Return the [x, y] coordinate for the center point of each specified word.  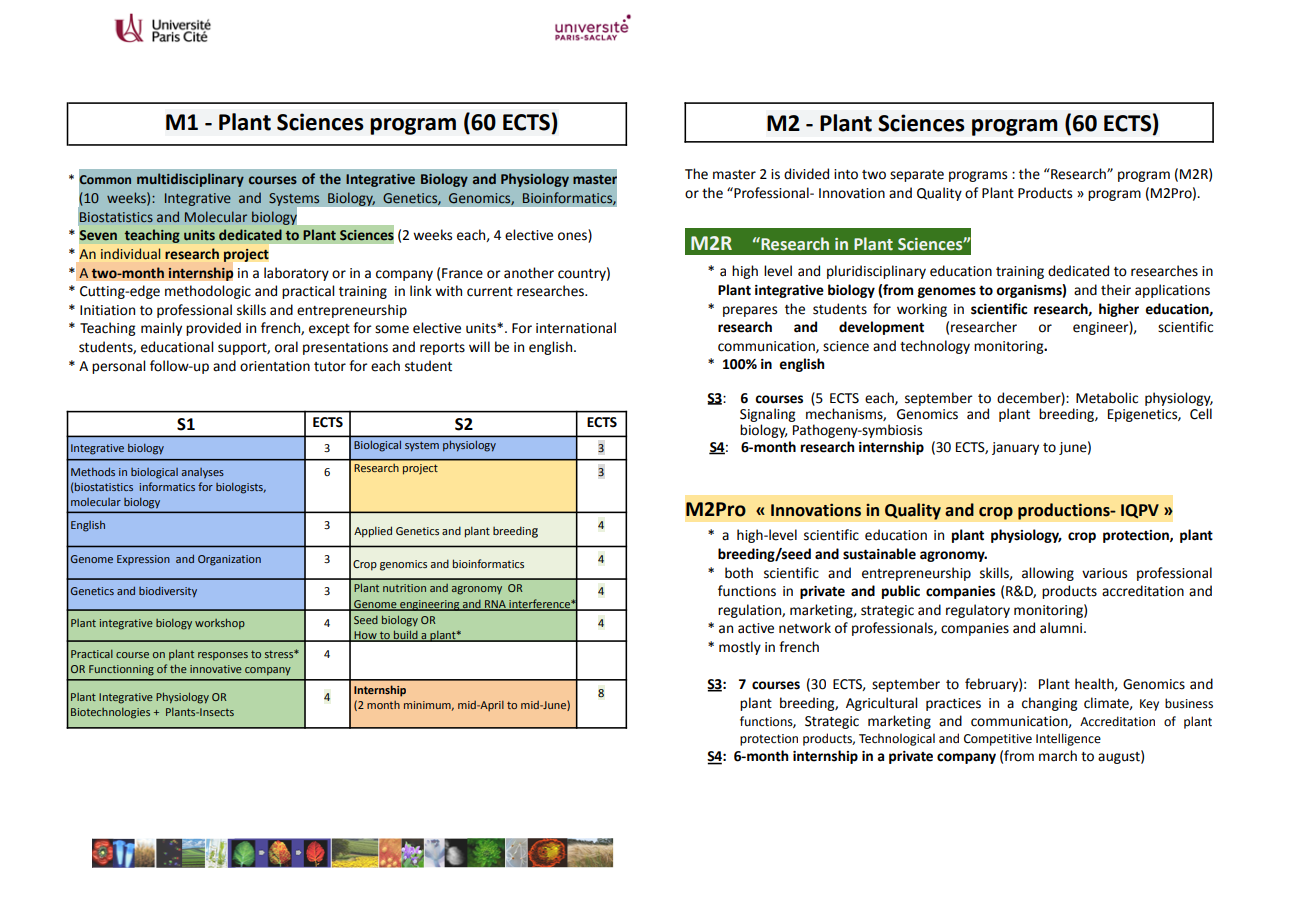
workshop [220, 623]
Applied [373, 532]
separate [917, 176]
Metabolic [1107, 398]
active [756, 628]
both [739, 573]
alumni [1062, 628]
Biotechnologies [110, 713]
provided [213, 329]
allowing [1048, 574]
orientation [275, 366]
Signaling [767, 415]
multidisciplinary [190, 180]
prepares [750, 311]
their [1116, 290]
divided [806, 174]
